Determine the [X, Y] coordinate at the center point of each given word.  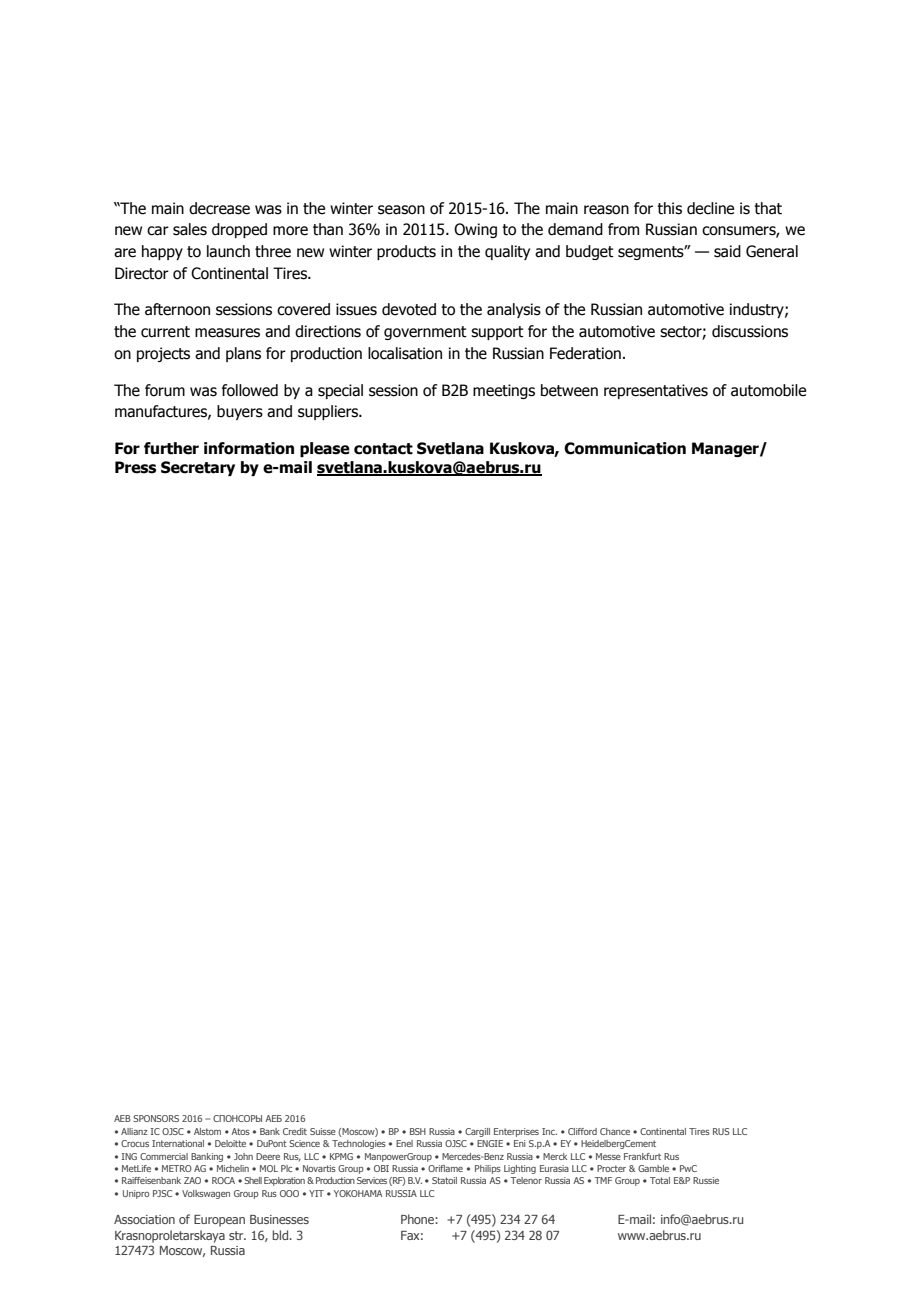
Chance [615, 1131]
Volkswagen [206, 1194]
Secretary [198, 468]
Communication [625, 448]
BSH [418, 1131]
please [325, 449]
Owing [475, 230]
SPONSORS [156, 1118]
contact [383, 449]
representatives [656, 391]
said [727, 251]
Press [135, 467]
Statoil [444, 1180]
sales [190, 229]
